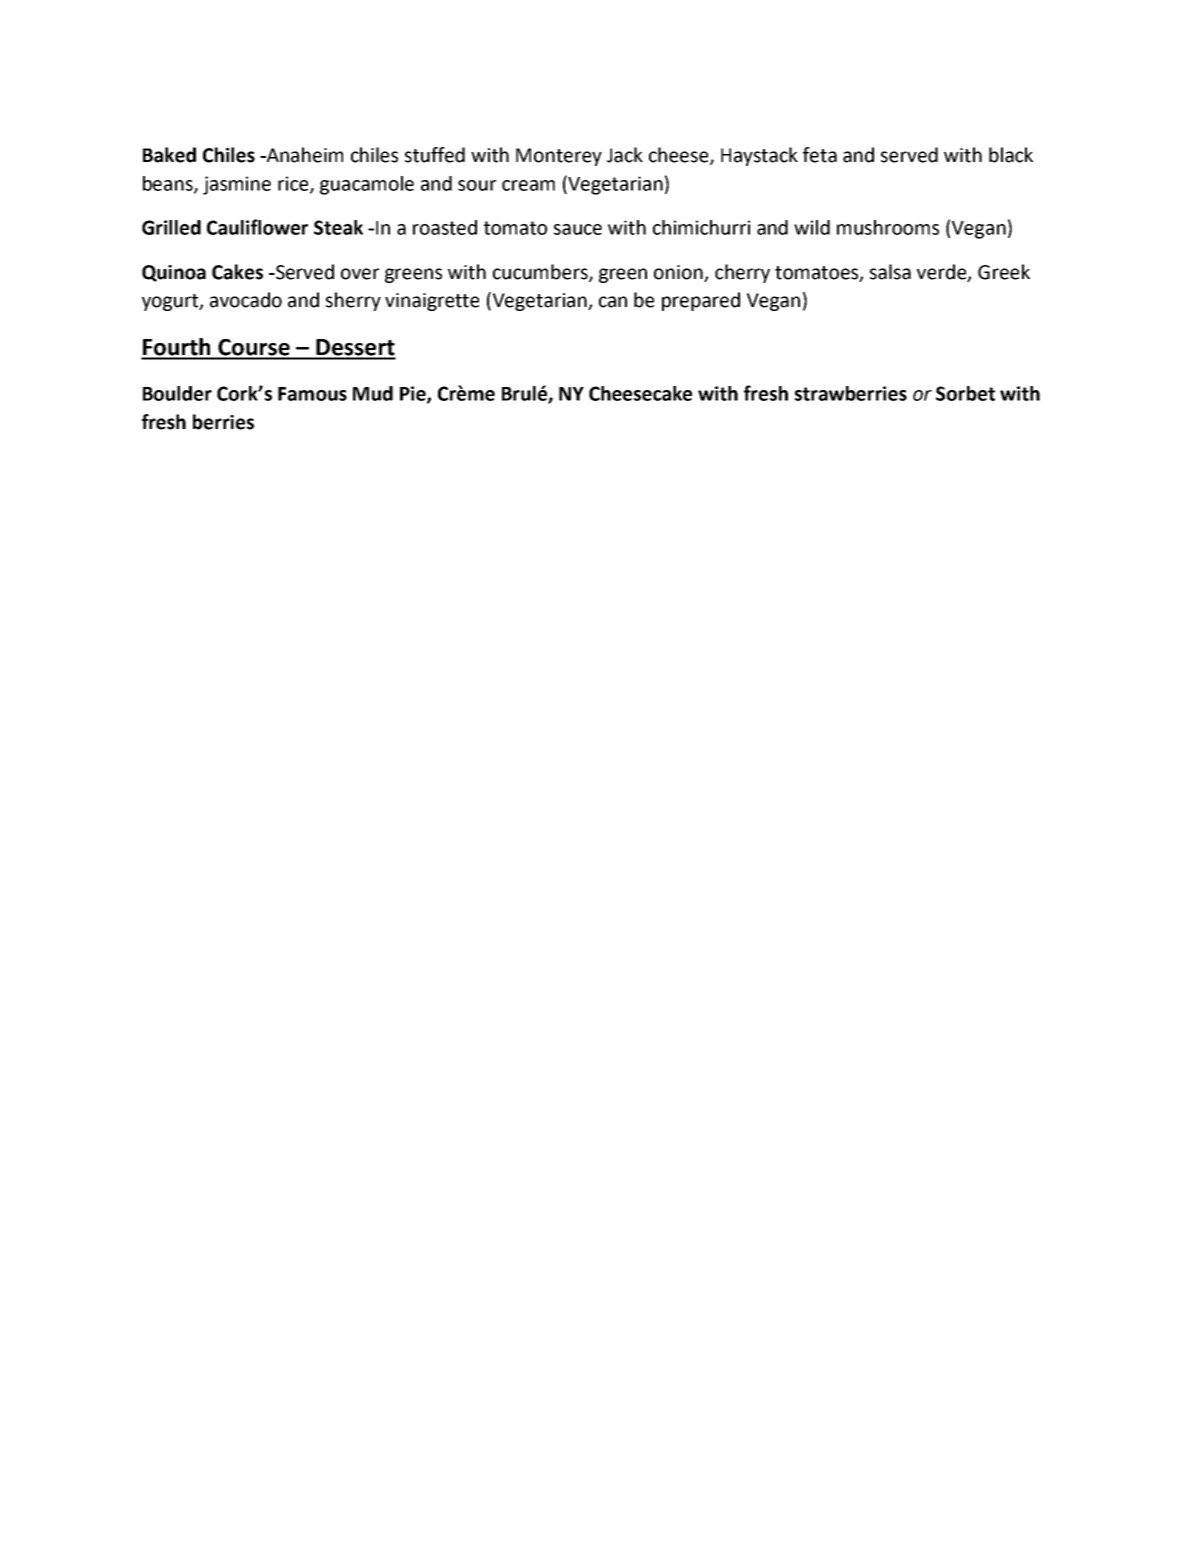 This document has width=1201, height=1555. What do you see at coordinates (890, 272) in the document?
I see `salsa` at bounding box center [890, 272].
